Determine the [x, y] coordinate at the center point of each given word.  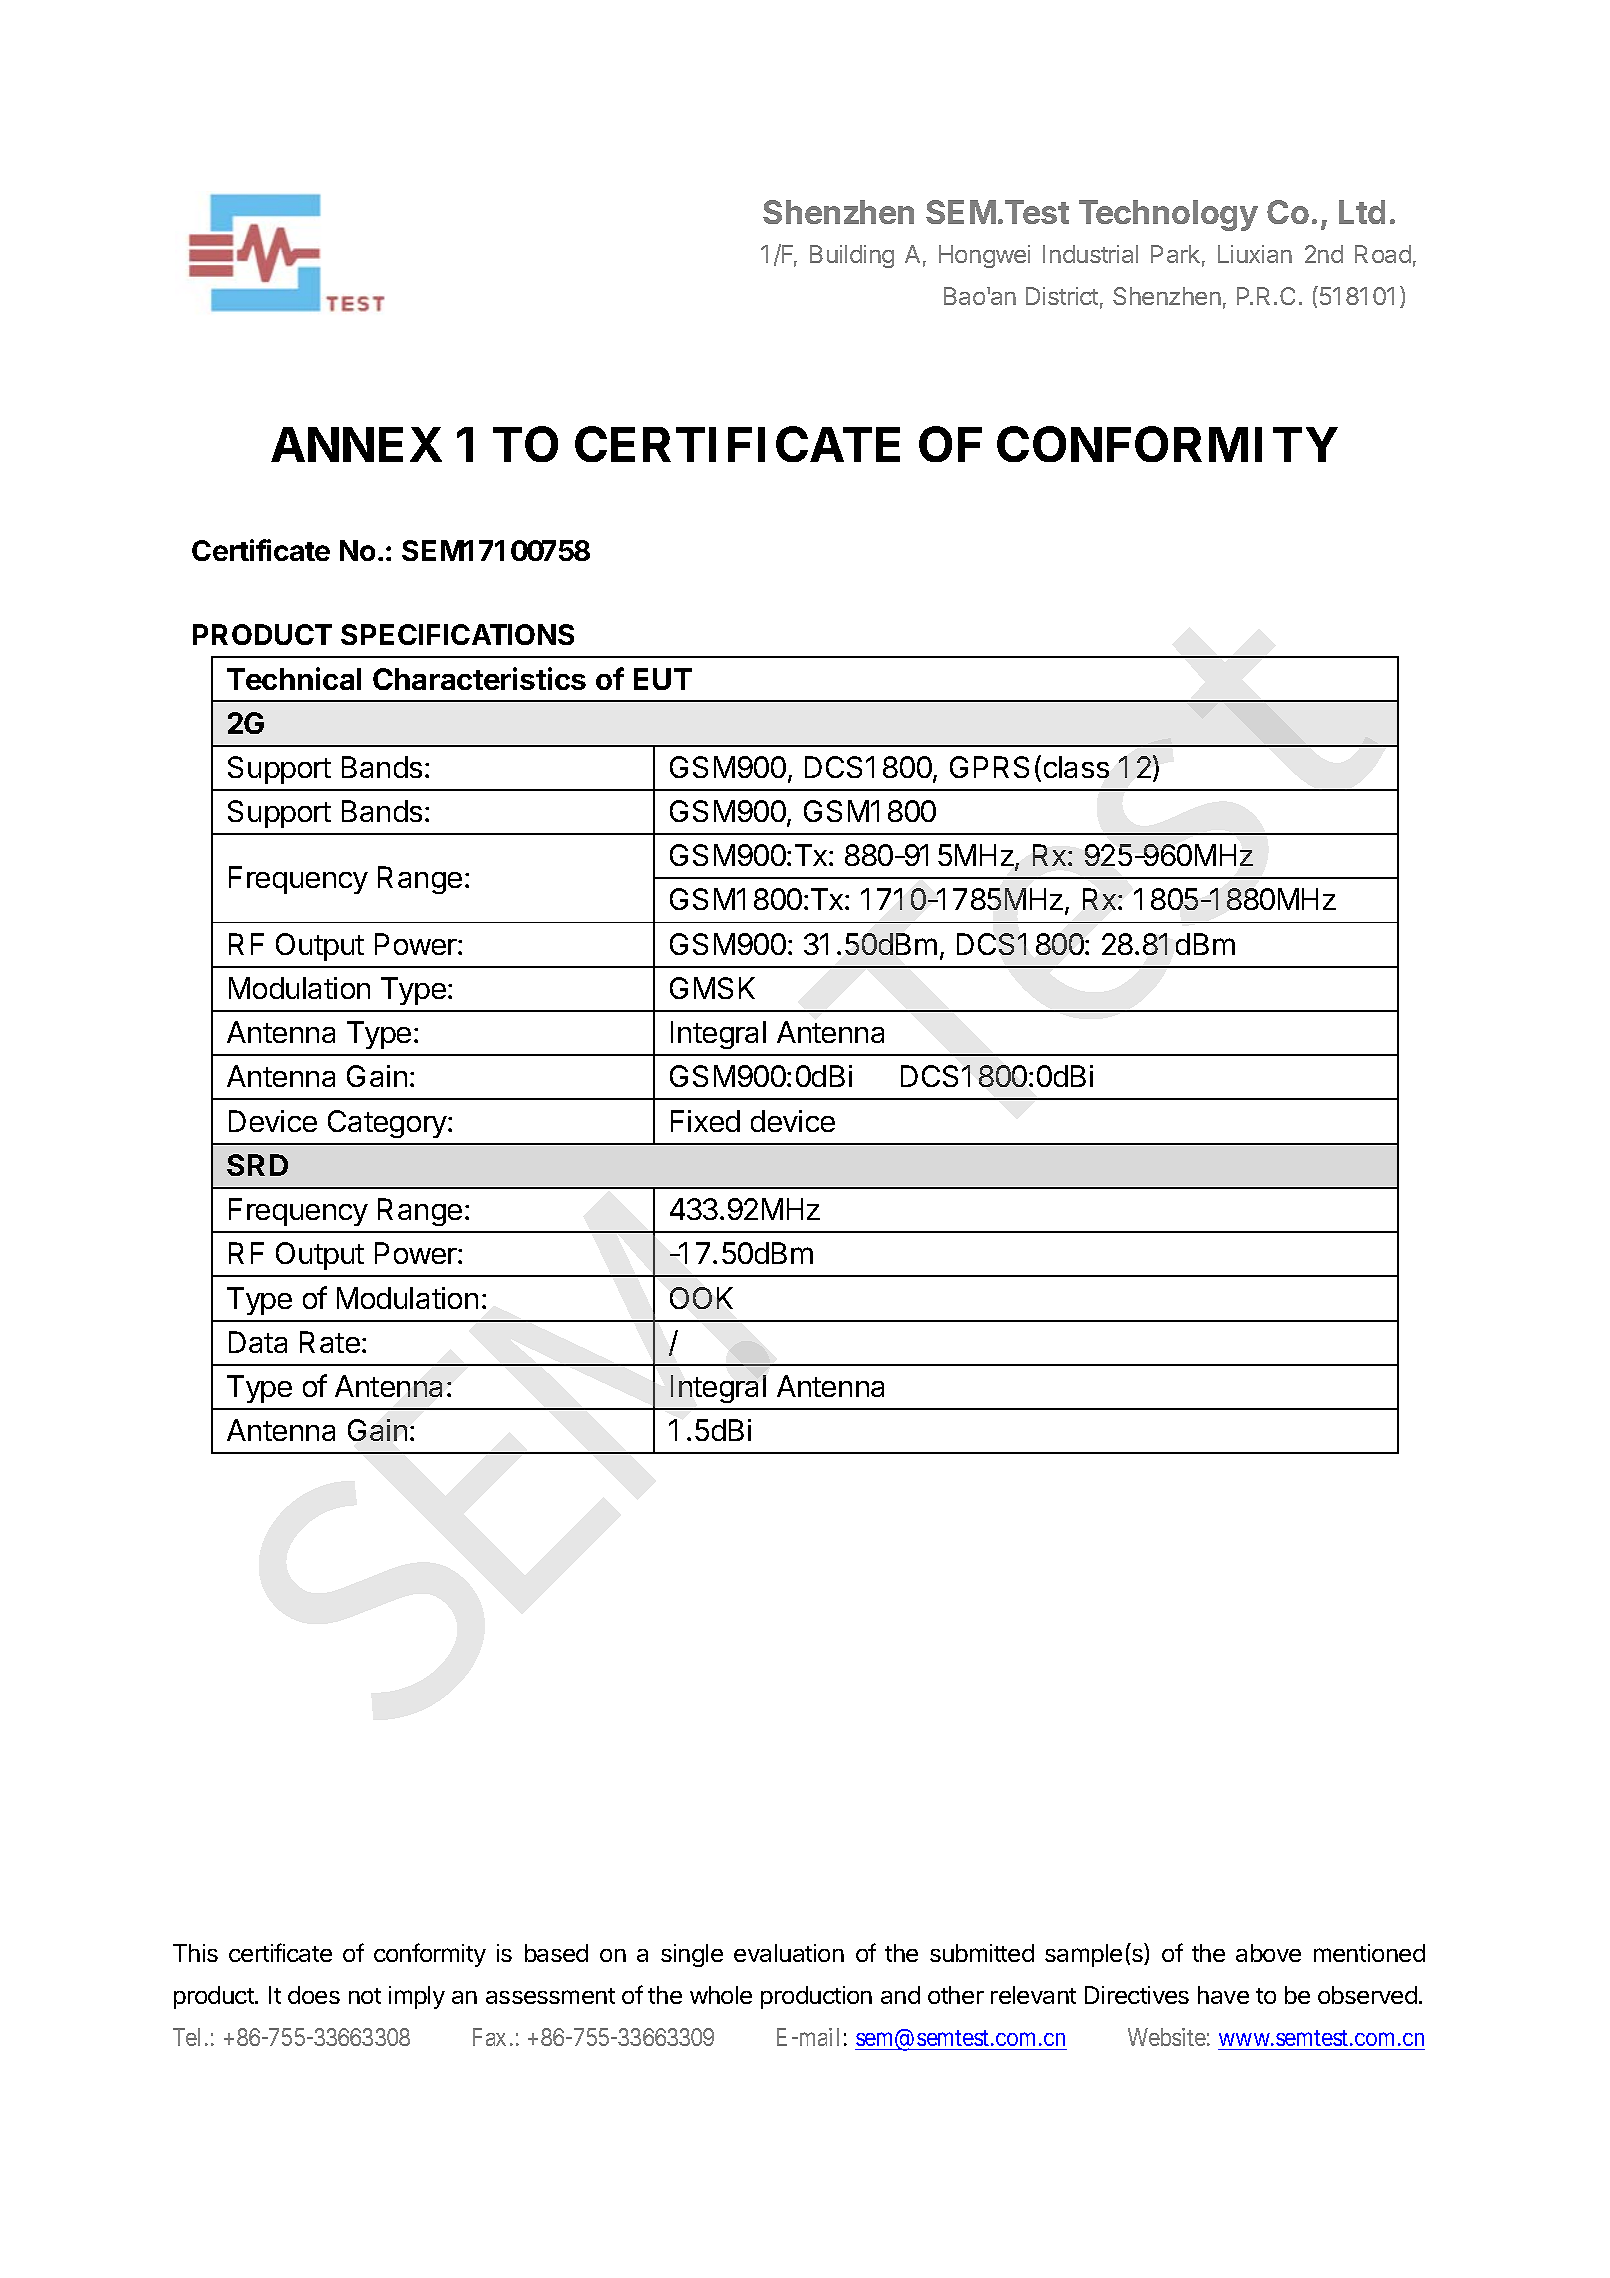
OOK [701, 1298]
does [314, 1995]
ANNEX [356, 444]
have [1223, 1995]
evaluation [789, 1953]
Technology [1168, 215]
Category [388, 1124]
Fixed [705, 1121]
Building [852, 256]
